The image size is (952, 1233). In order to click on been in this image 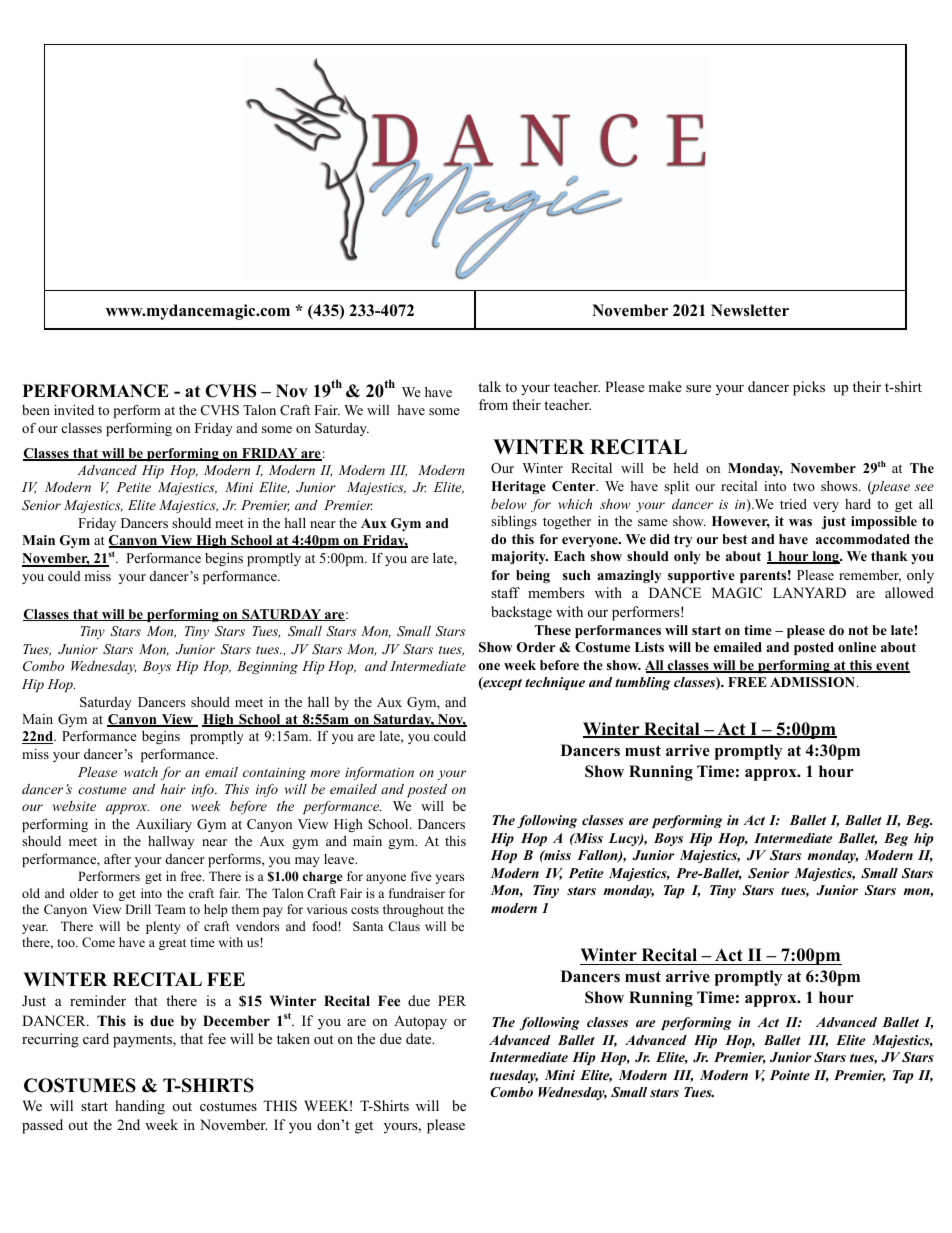, I will do `click(36, 410)`.
